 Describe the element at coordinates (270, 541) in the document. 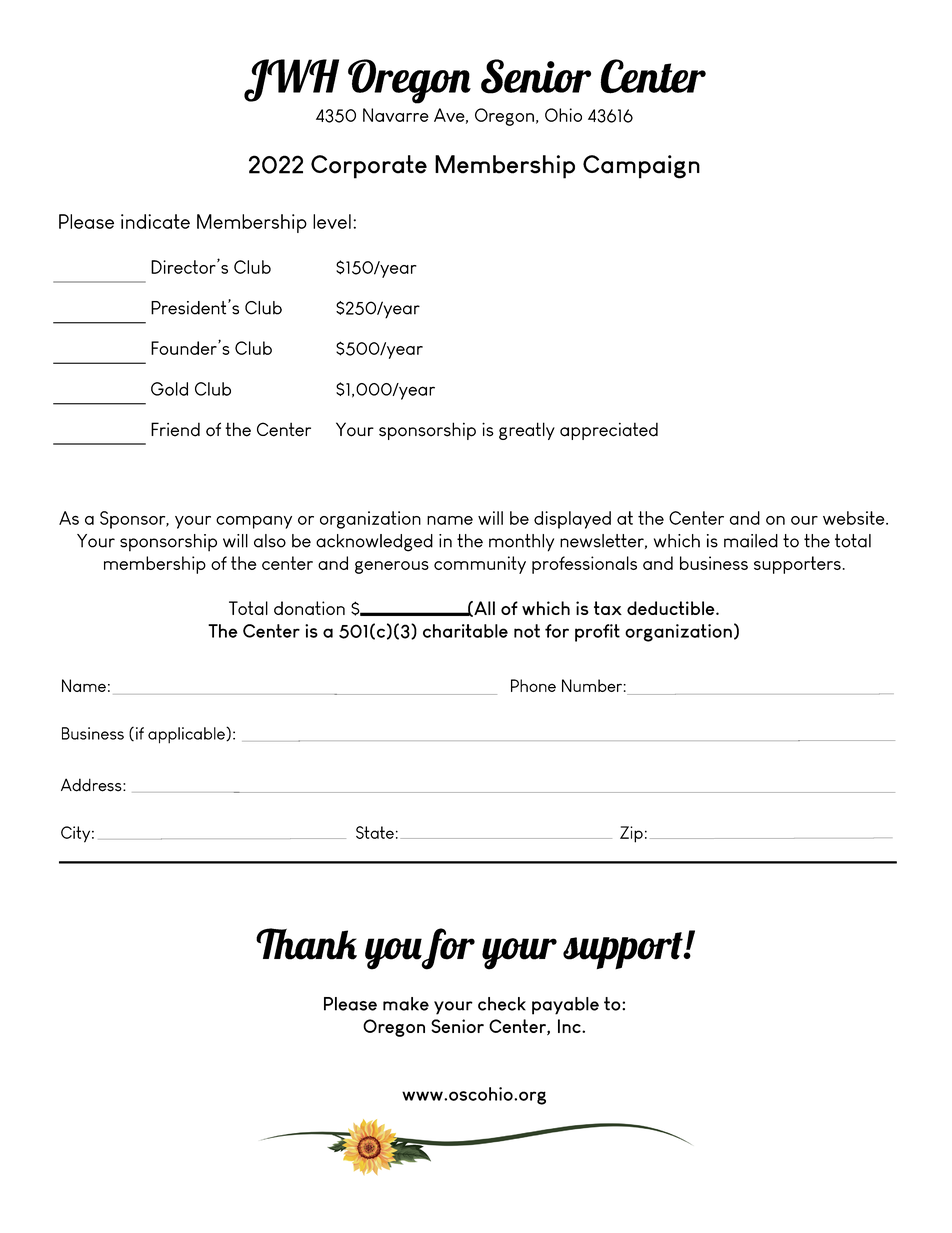

I see `also` at that location.
